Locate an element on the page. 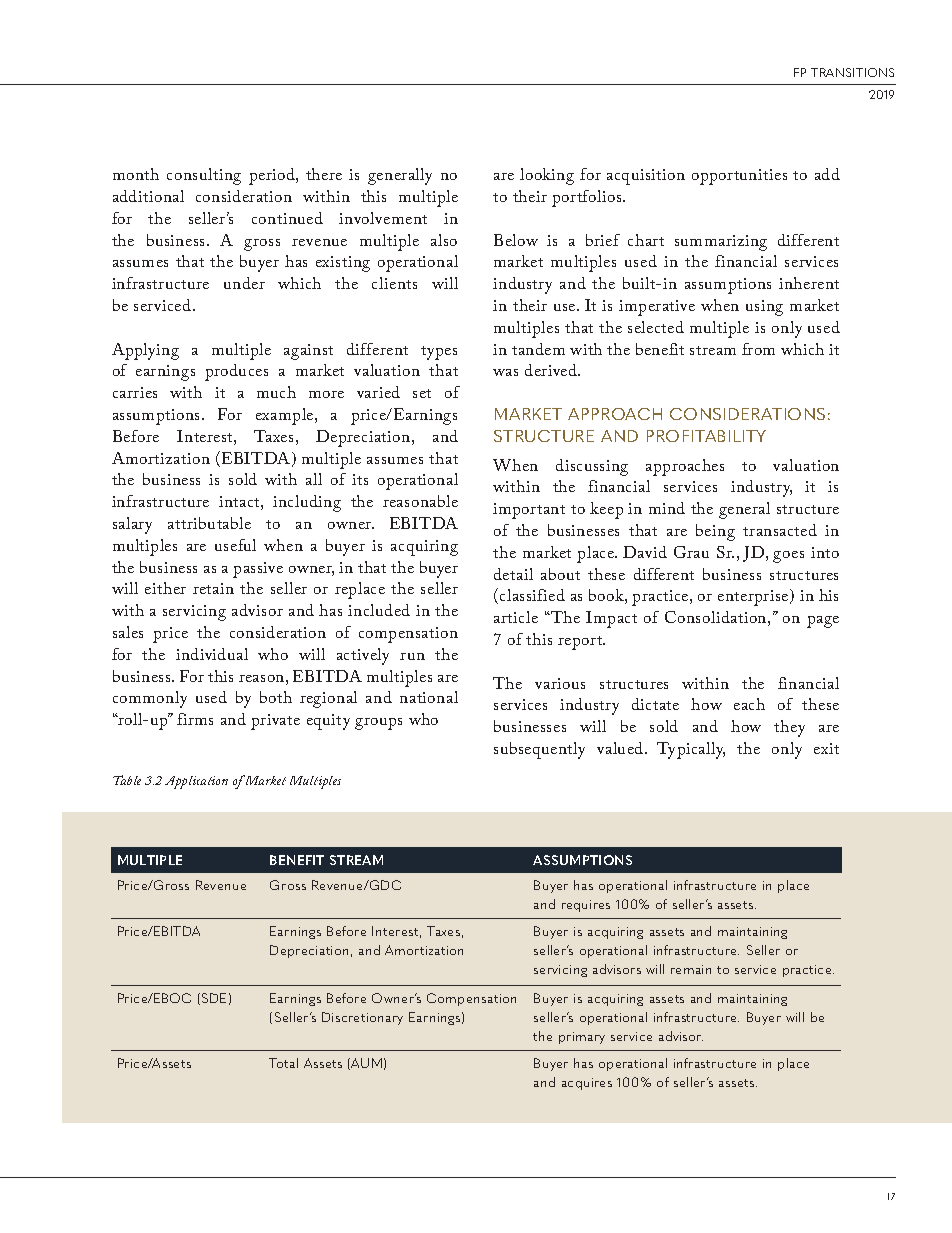  Total is located at coordinates (283, 1063).
